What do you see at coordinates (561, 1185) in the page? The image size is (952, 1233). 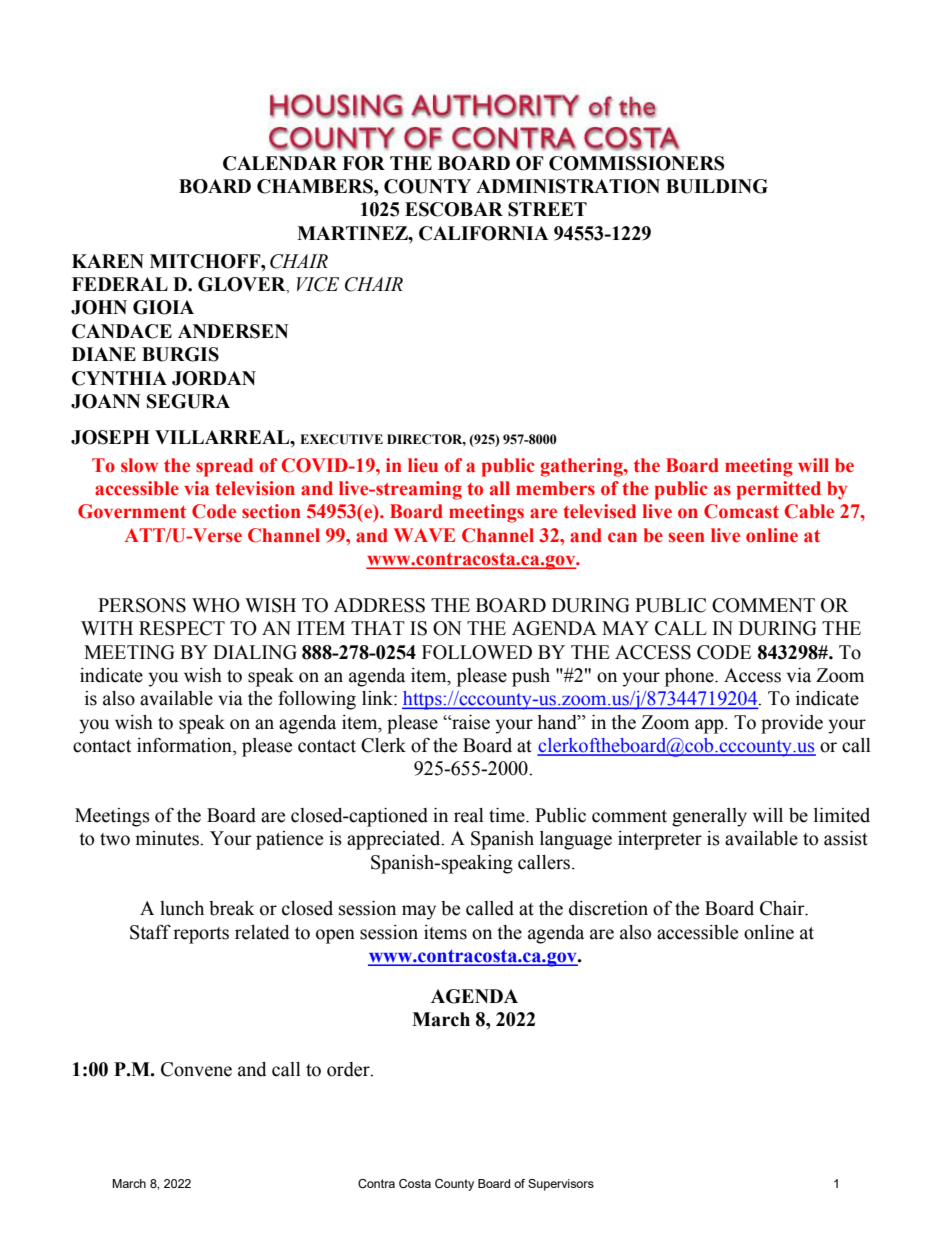 I see `Supervisors` at bounding box center [561, 1185].
